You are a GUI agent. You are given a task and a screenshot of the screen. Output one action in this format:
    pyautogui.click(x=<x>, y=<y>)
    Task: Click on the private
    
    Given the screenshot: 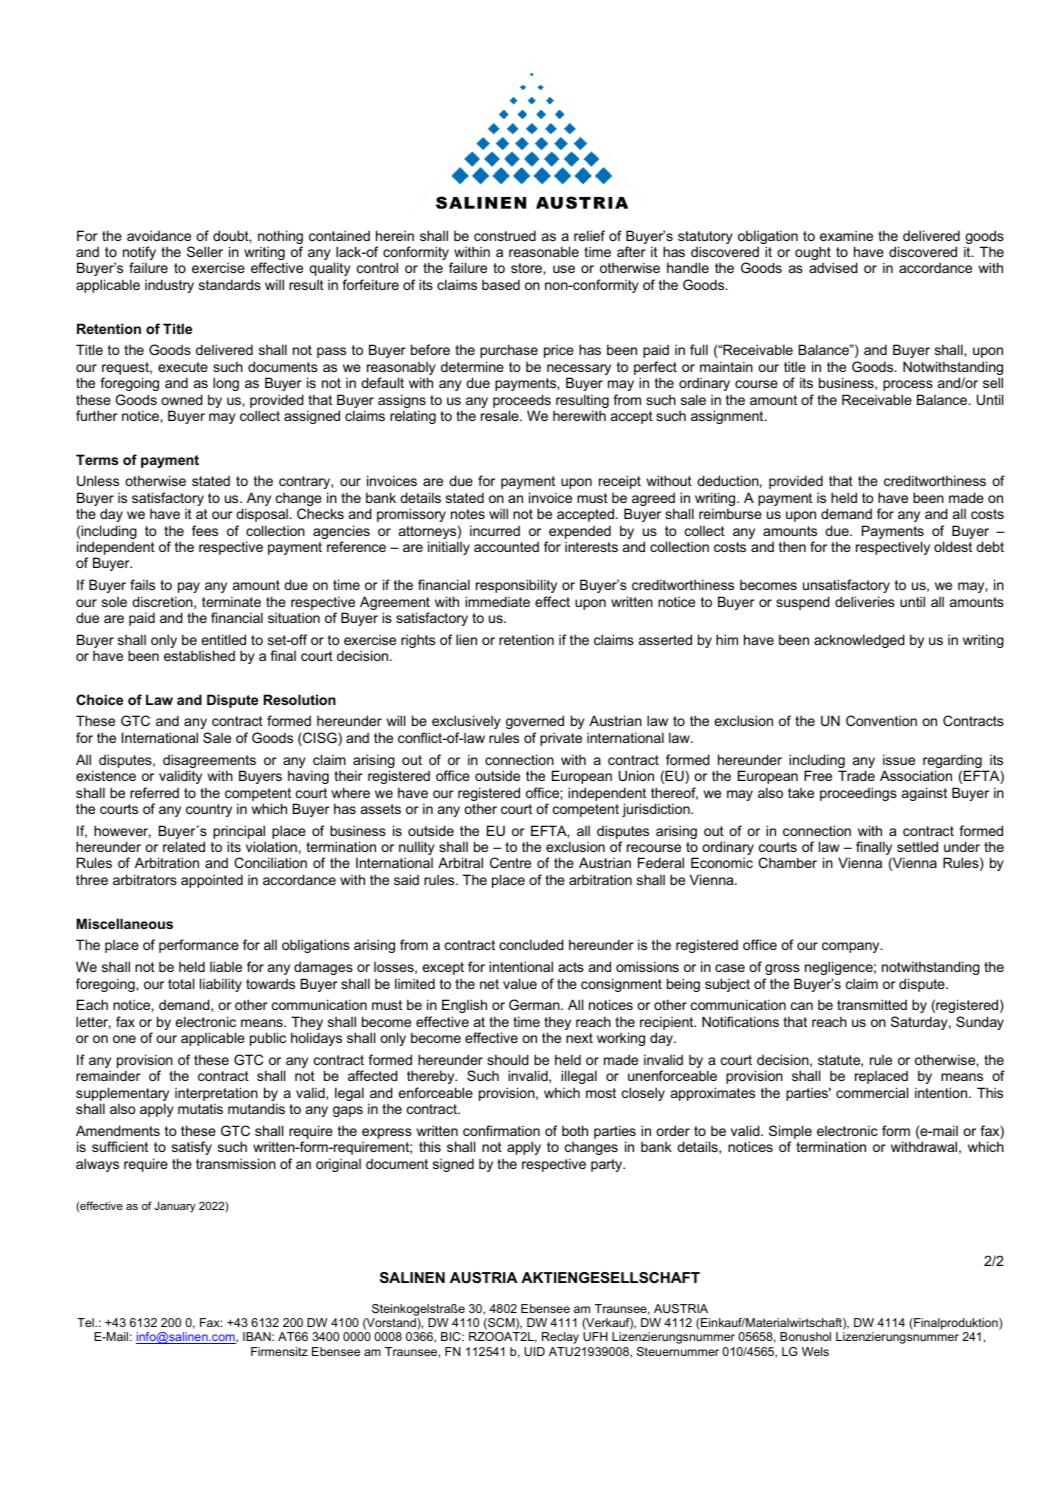 What is the action you would take?
    pyautogui.click(x=561, y=739)
